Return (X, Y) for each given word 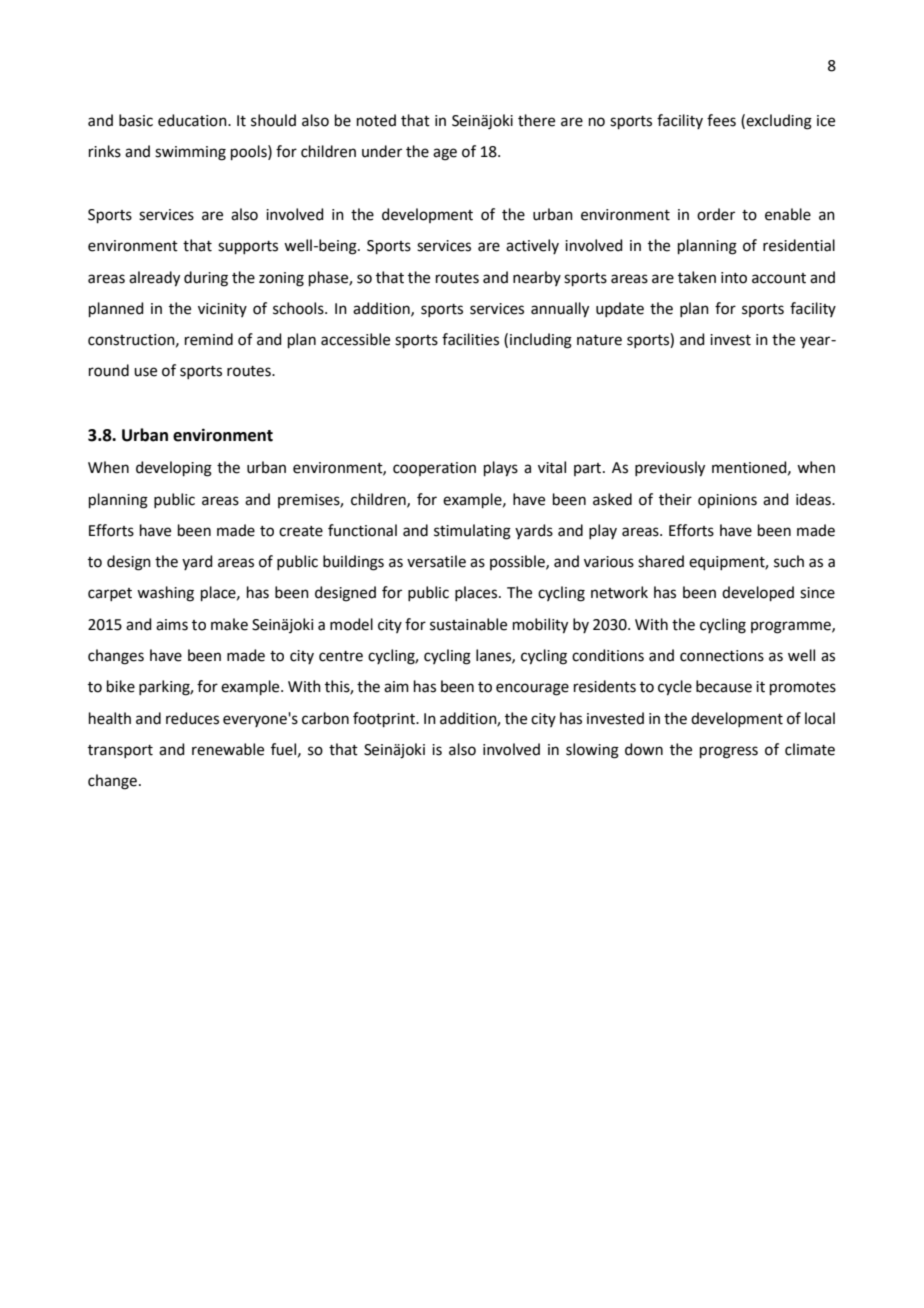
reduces (192, 718)
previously (670, 469)
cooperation (434, 469)
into (734, 278)
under (382, 151)
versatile (436, 561)
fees (721, 120)
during (206, 279)
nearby (537, 278)
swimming (190, 153)
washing (165, 594)
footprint (385, 719)
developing (174, 469)
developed (758, 593)
